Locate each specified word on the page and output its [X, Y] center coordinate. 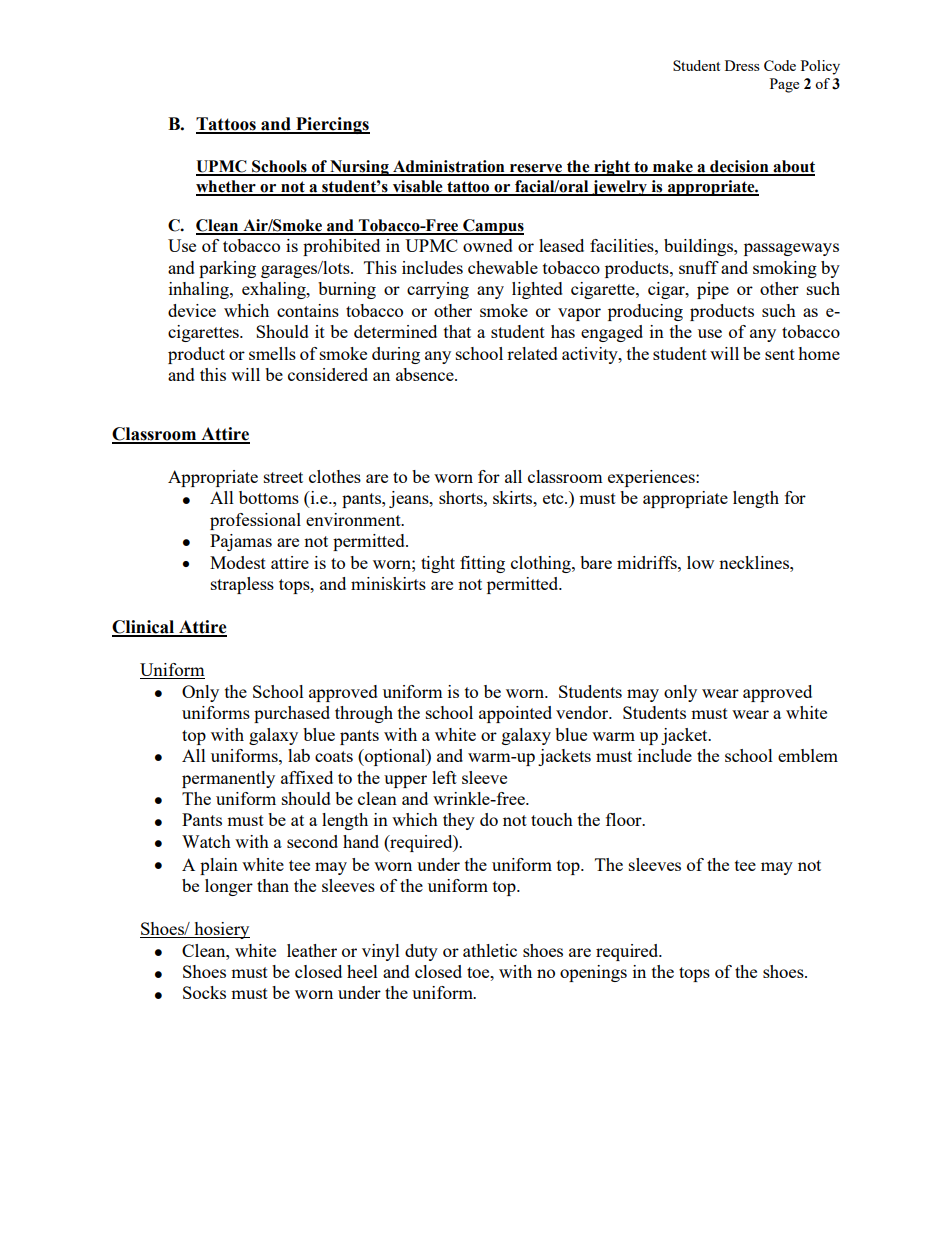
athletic [490, 950]
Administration [449, 167]
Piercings [332, 125]
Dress [742, 65]
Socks [204, 992]
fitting [482, 564]
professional [255, 521]
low [700, 562]
